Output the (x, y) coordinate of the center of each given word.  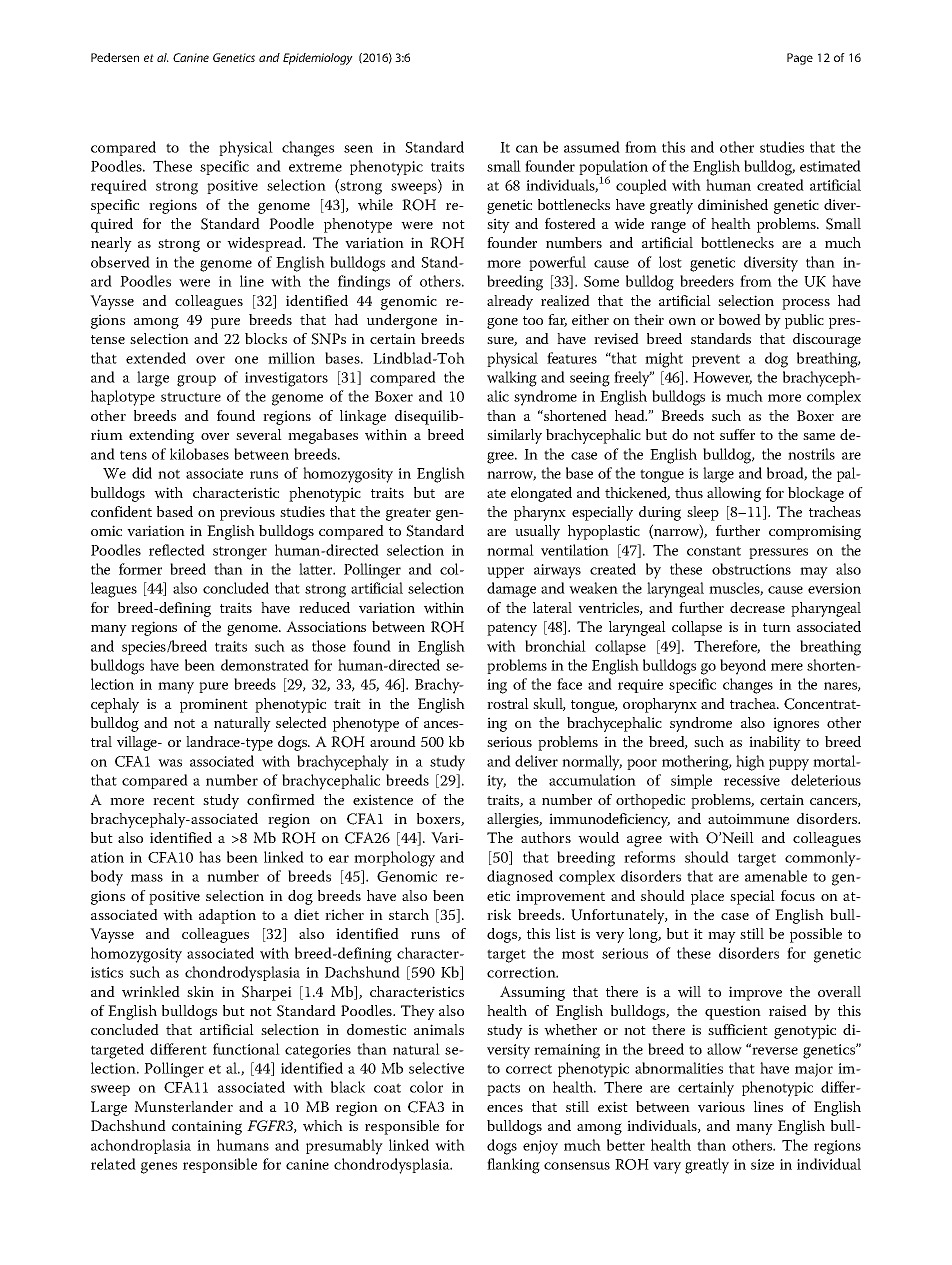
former (140, 569)
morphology (394, 859)
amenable (776, 876)
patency (512, 629)
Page (800, 59)
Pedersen (115, 57)
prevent (716, 360)
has (210, 857)
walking (512, 379)
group (196, 381)
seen (358, 149)
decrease (757, 607)
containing (207, 1127)
